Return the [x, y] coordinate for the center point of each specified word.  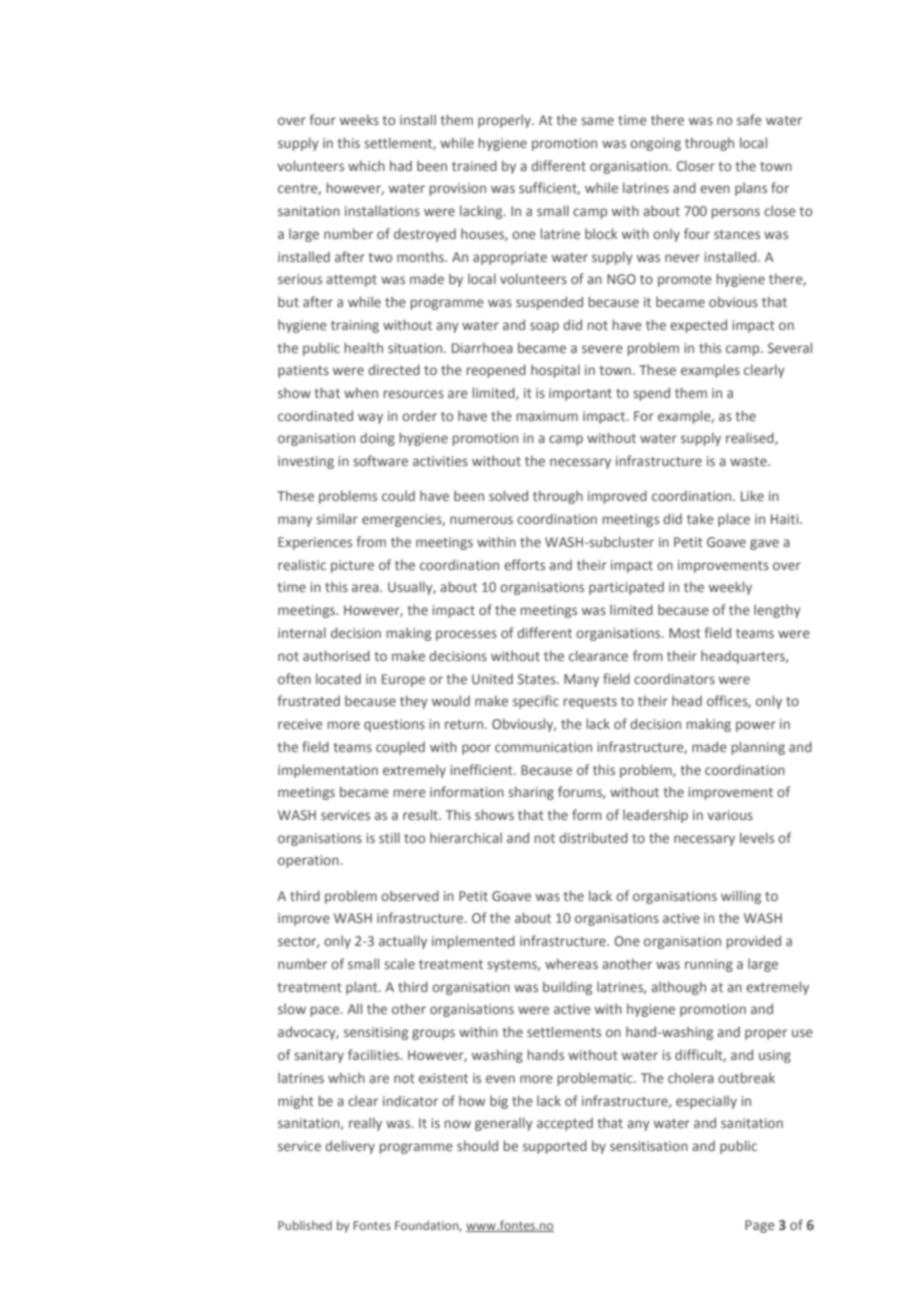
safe [749, 119]
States [538, 679]
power [756, 726]
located [338, 678]
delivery [350, 1147]
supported [555, 1147]
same [597, 121]
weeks [359, 119]
